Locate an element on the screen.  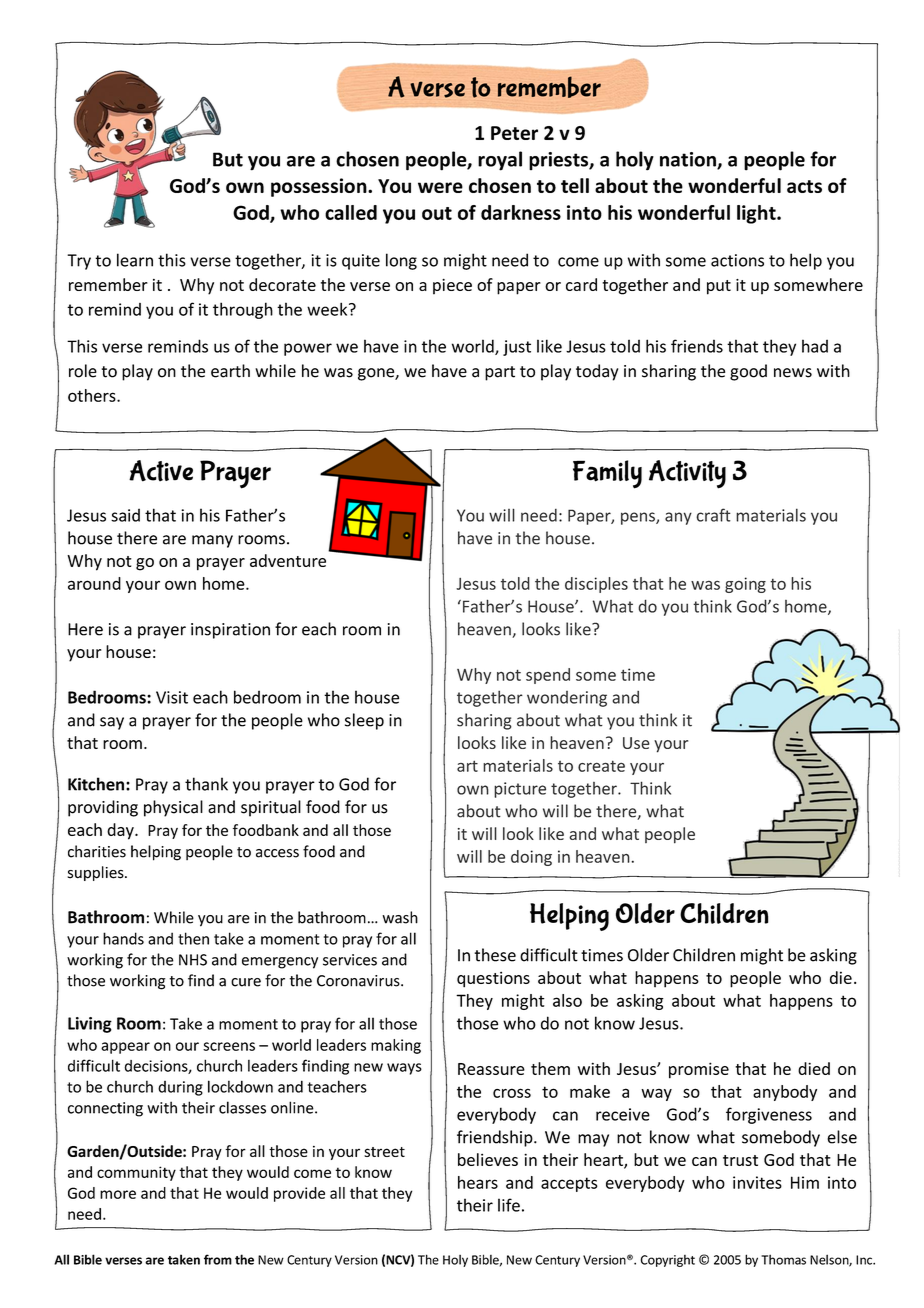
picture is located at coordinates (520, 790).
